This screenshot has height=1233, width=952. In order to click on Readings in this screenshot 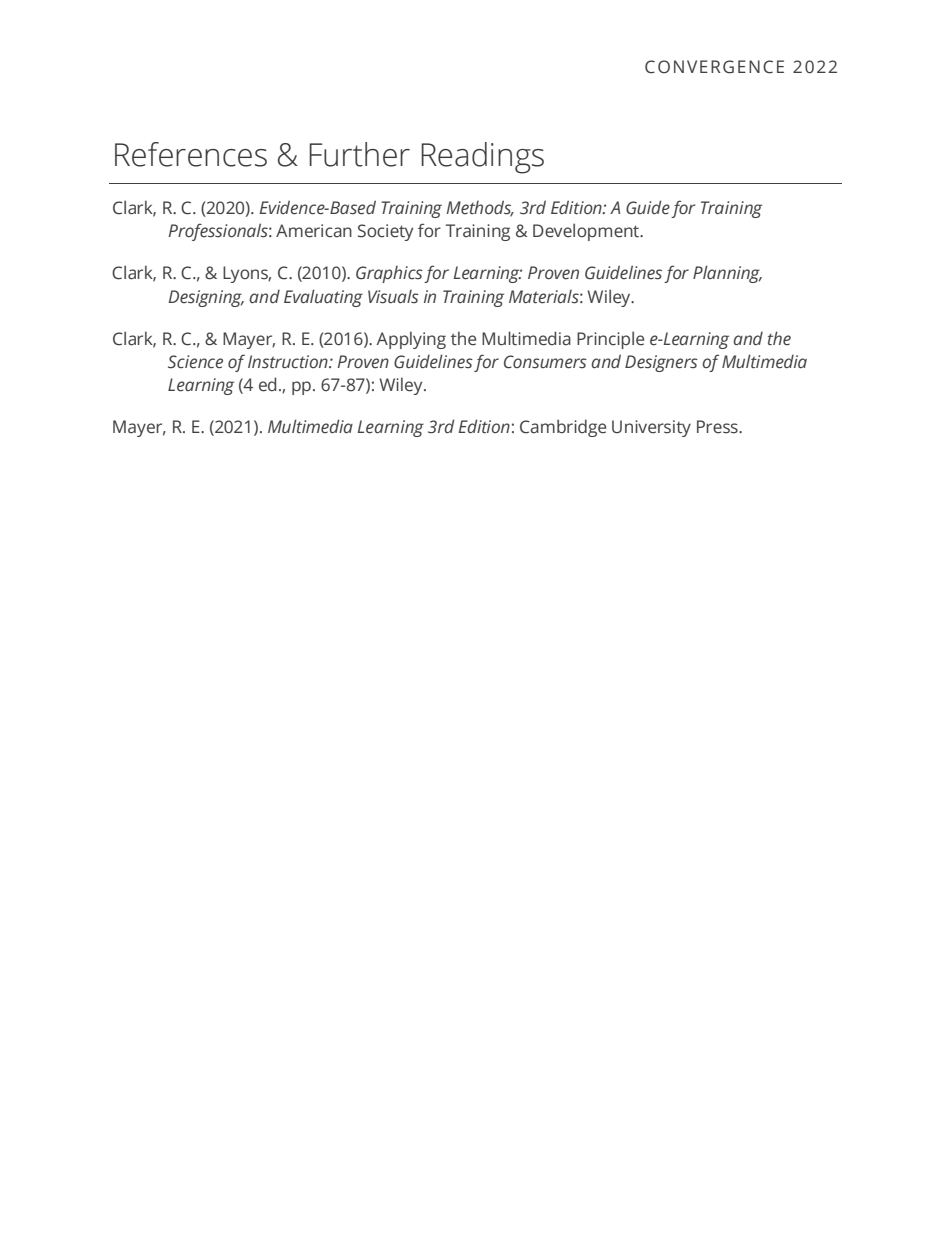, I will do `click(482, 158)`.
